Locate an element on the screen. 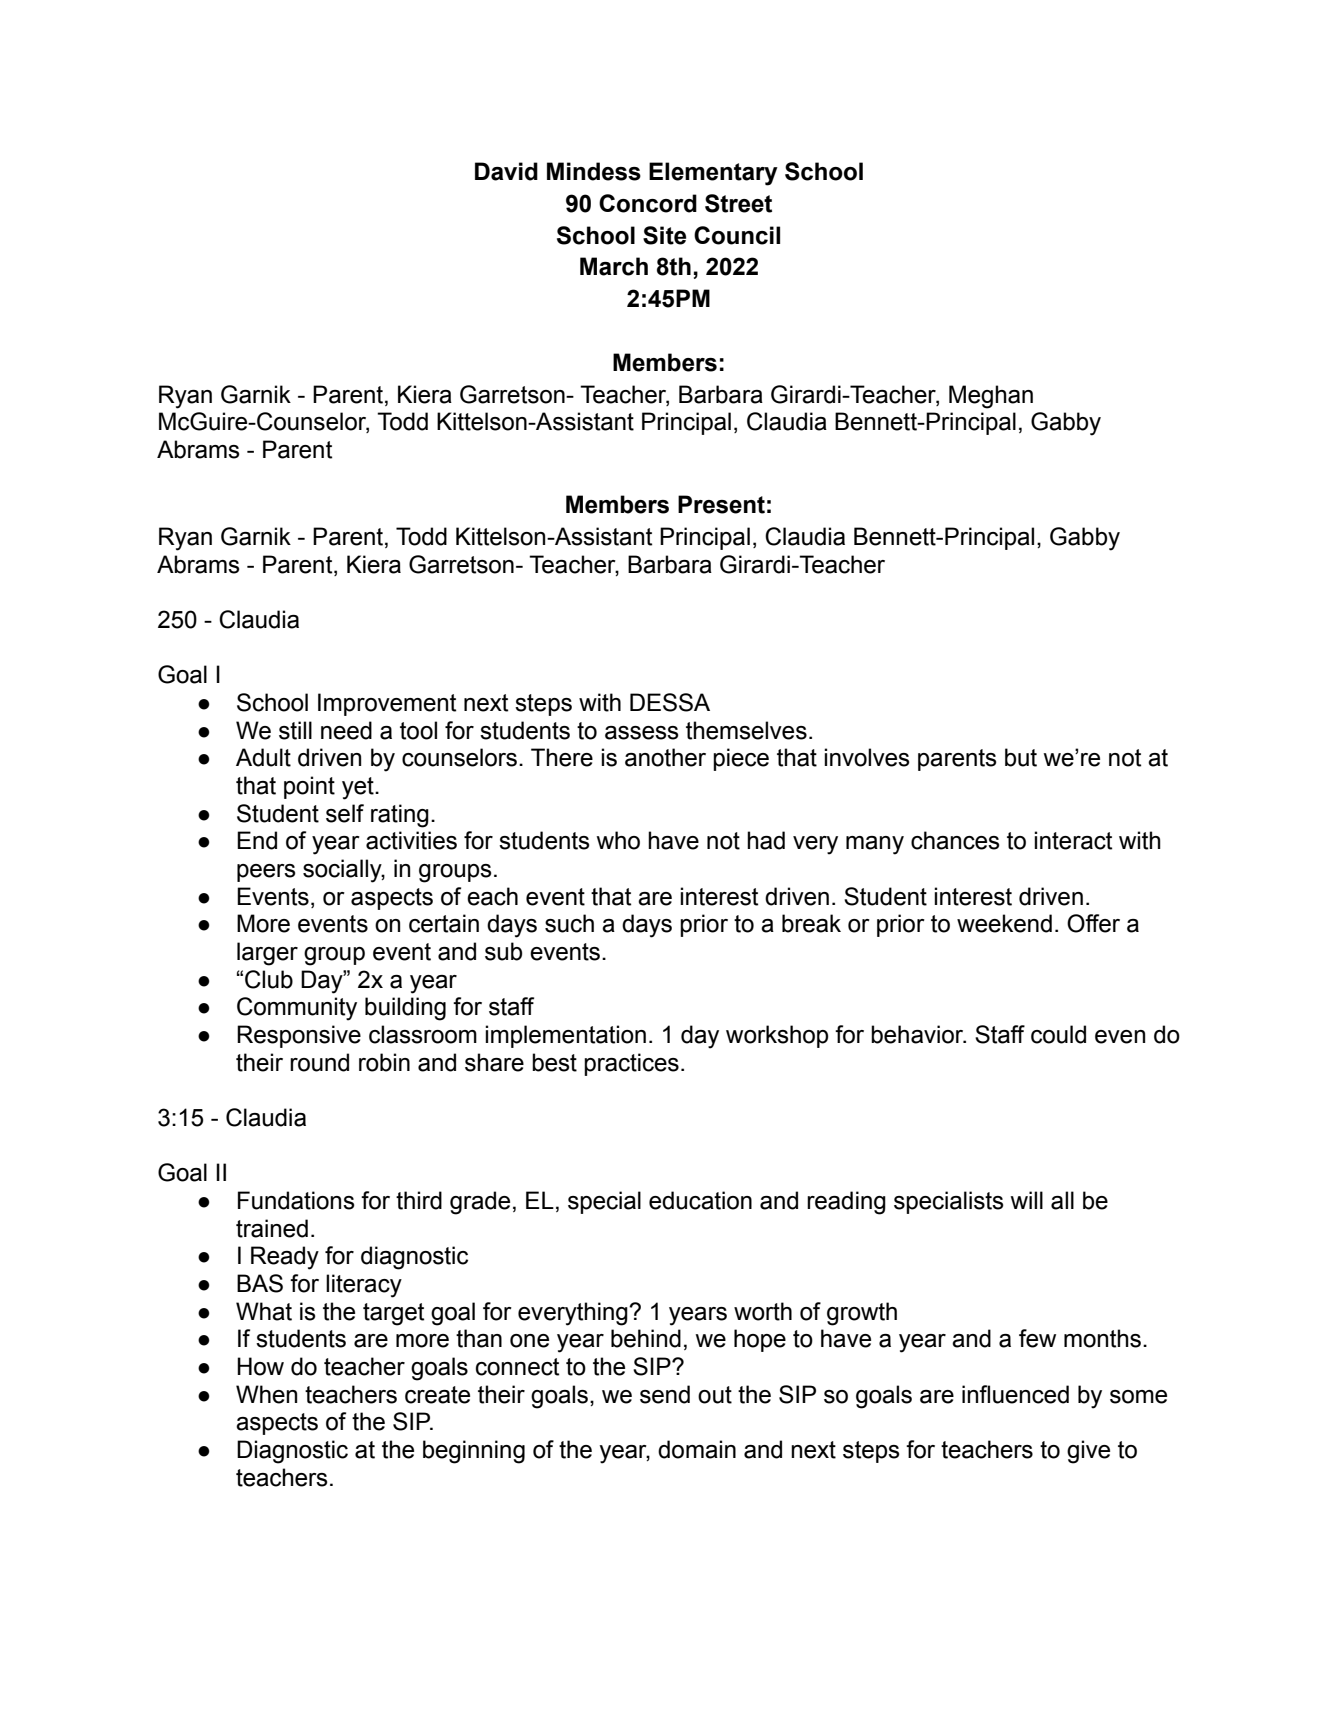  building is located at coordinates (405, 1009).
